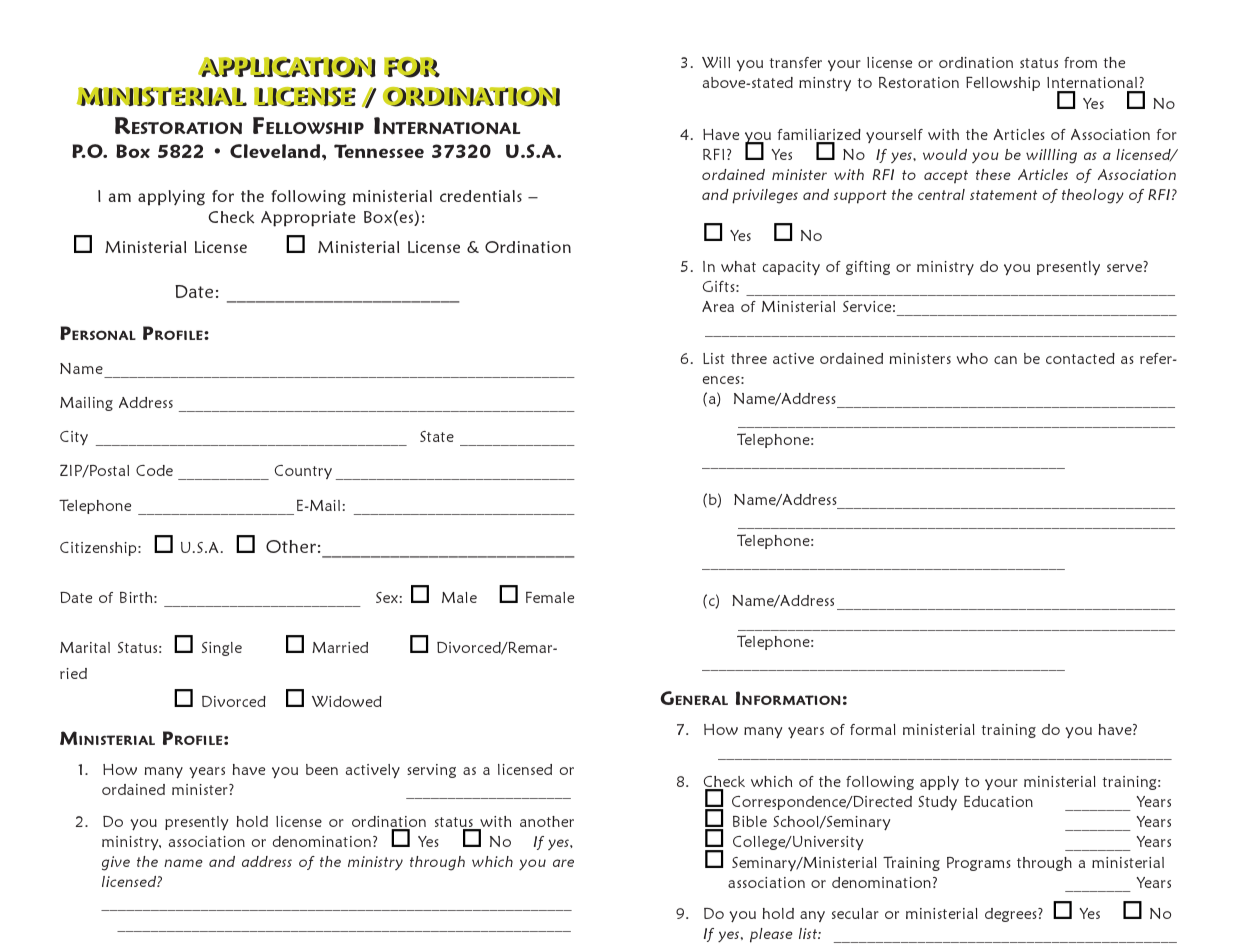 The image size is (1233, 952). What do you see at coordinates (116, 863) in the document?
I see `give` at bounding box center [116, 863].
